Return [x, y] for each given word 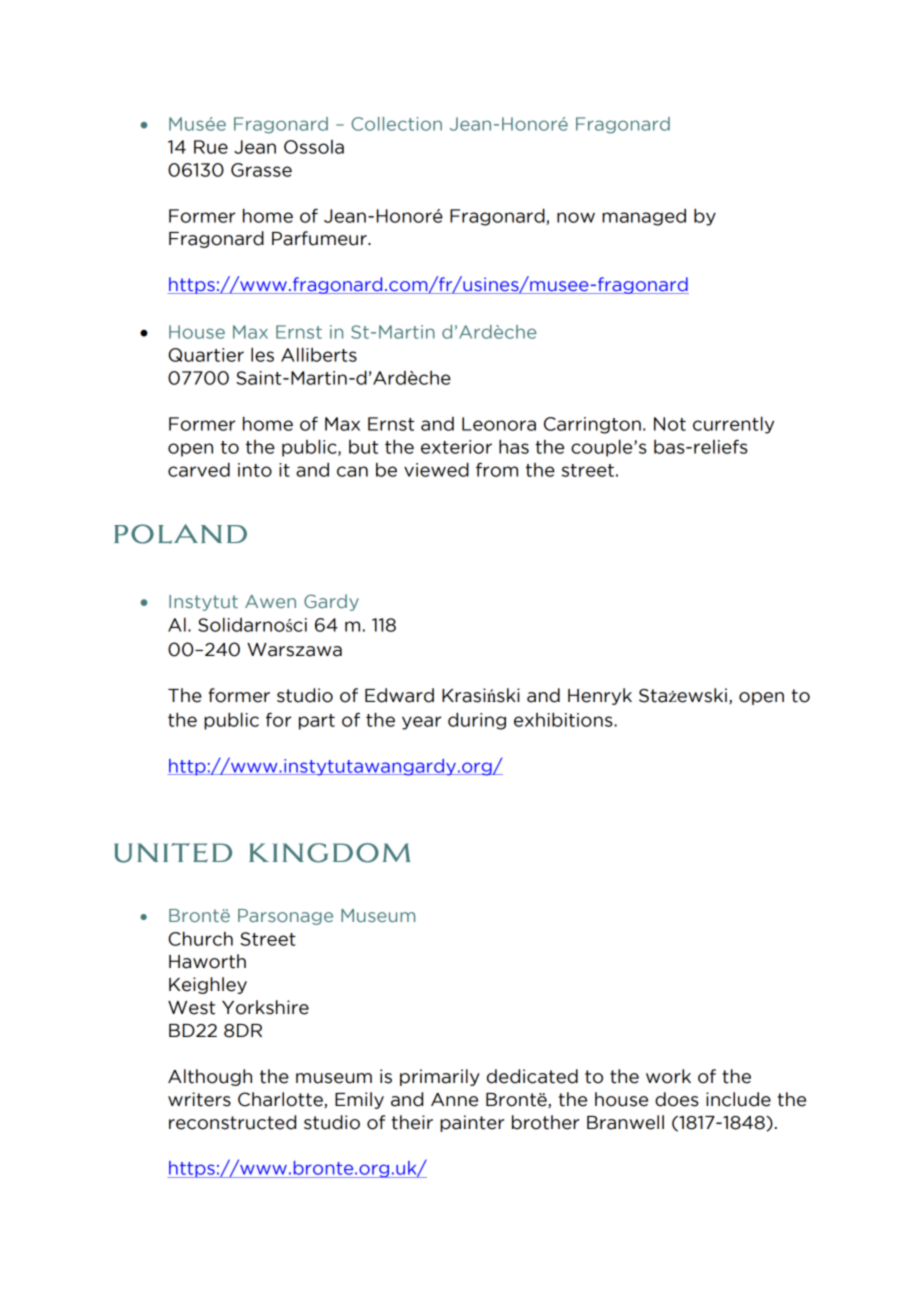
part [317, 722]
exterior [456, 447]
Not [670, 424]
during [477, 721]
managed [644, 217]
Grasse [261, 170]
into [255, 470]
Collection [396, 124]
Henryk [600, 696]
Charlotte [281, 1100]
